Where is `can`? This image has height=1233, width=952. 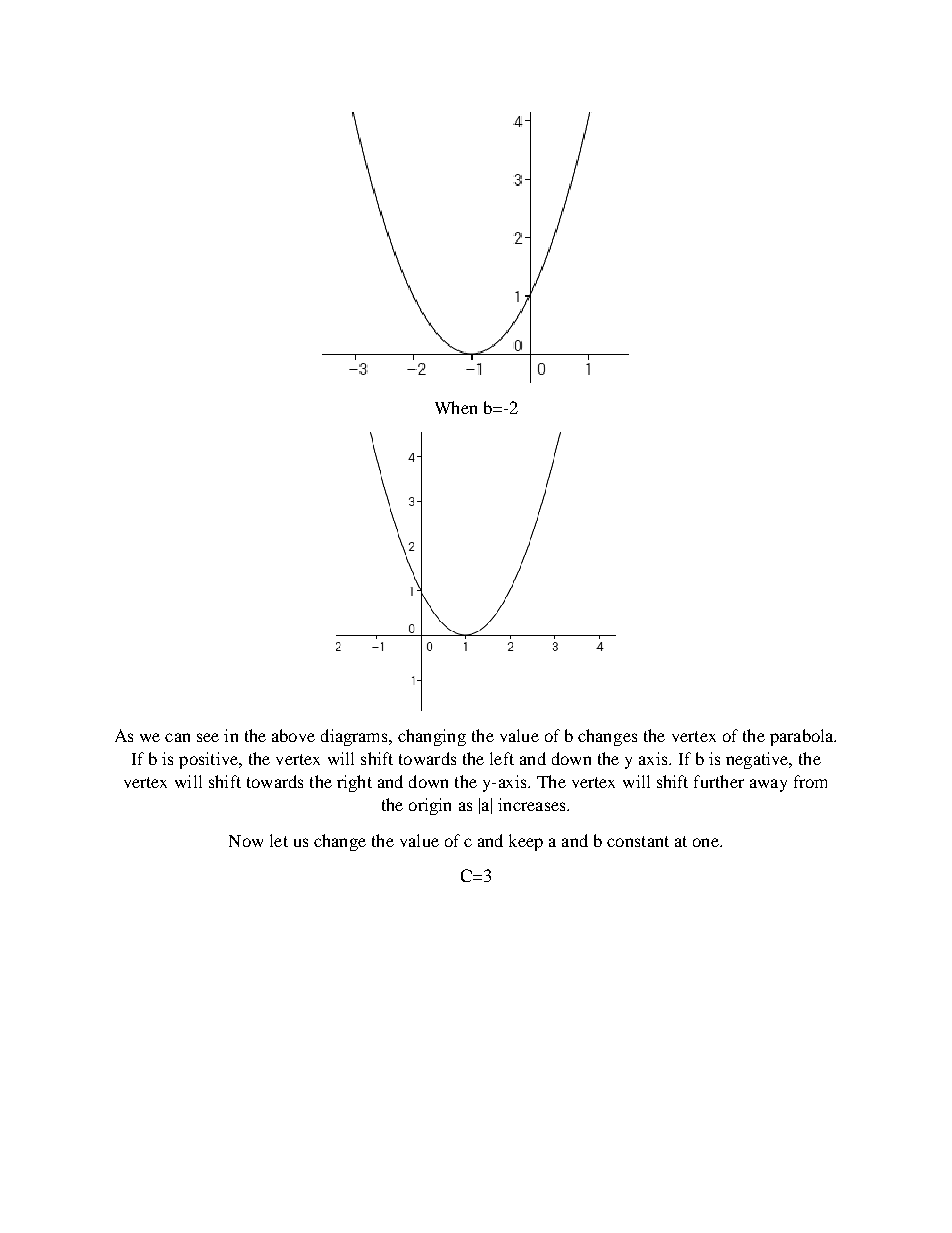
can is located at coordinates (177, 737).
